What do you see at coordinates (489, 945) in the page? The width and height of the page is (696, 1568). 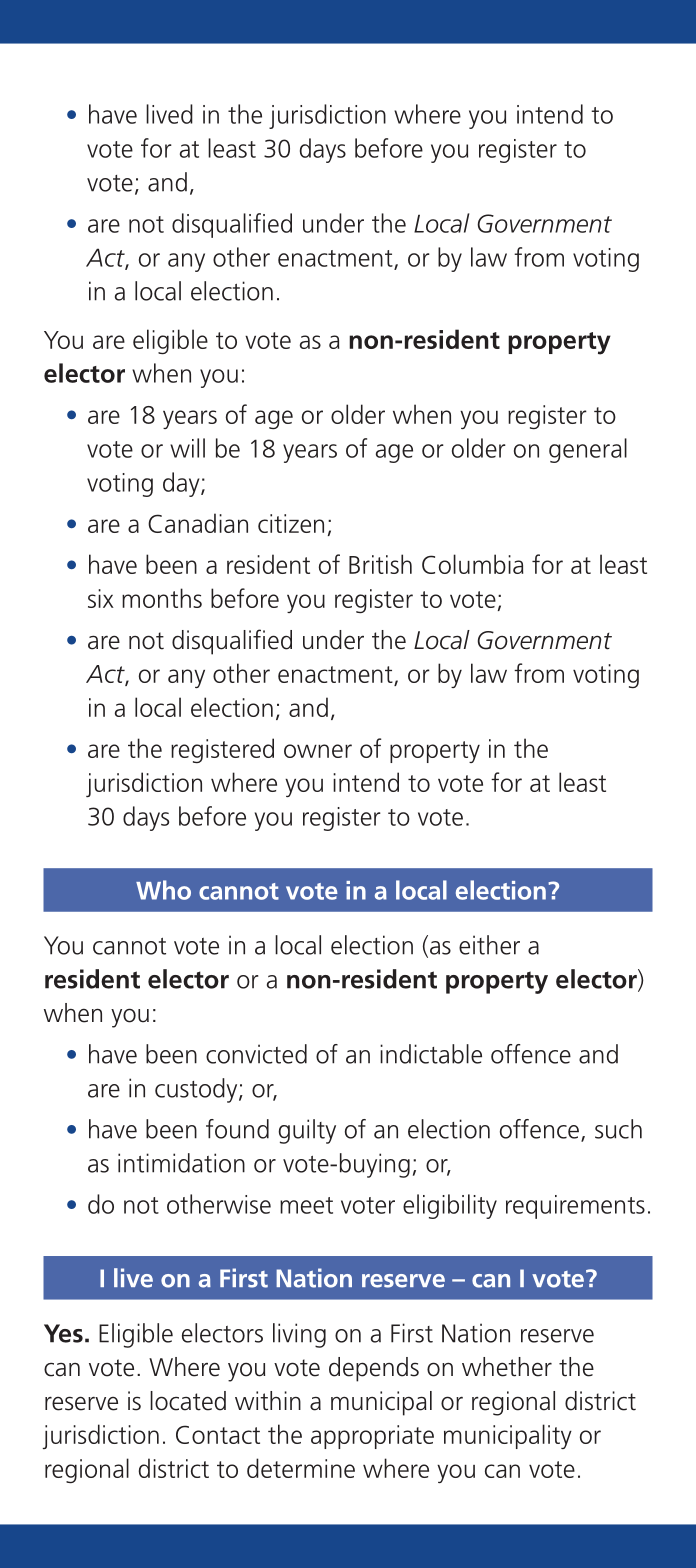 I see `either` at bounding box center [489, 945].
